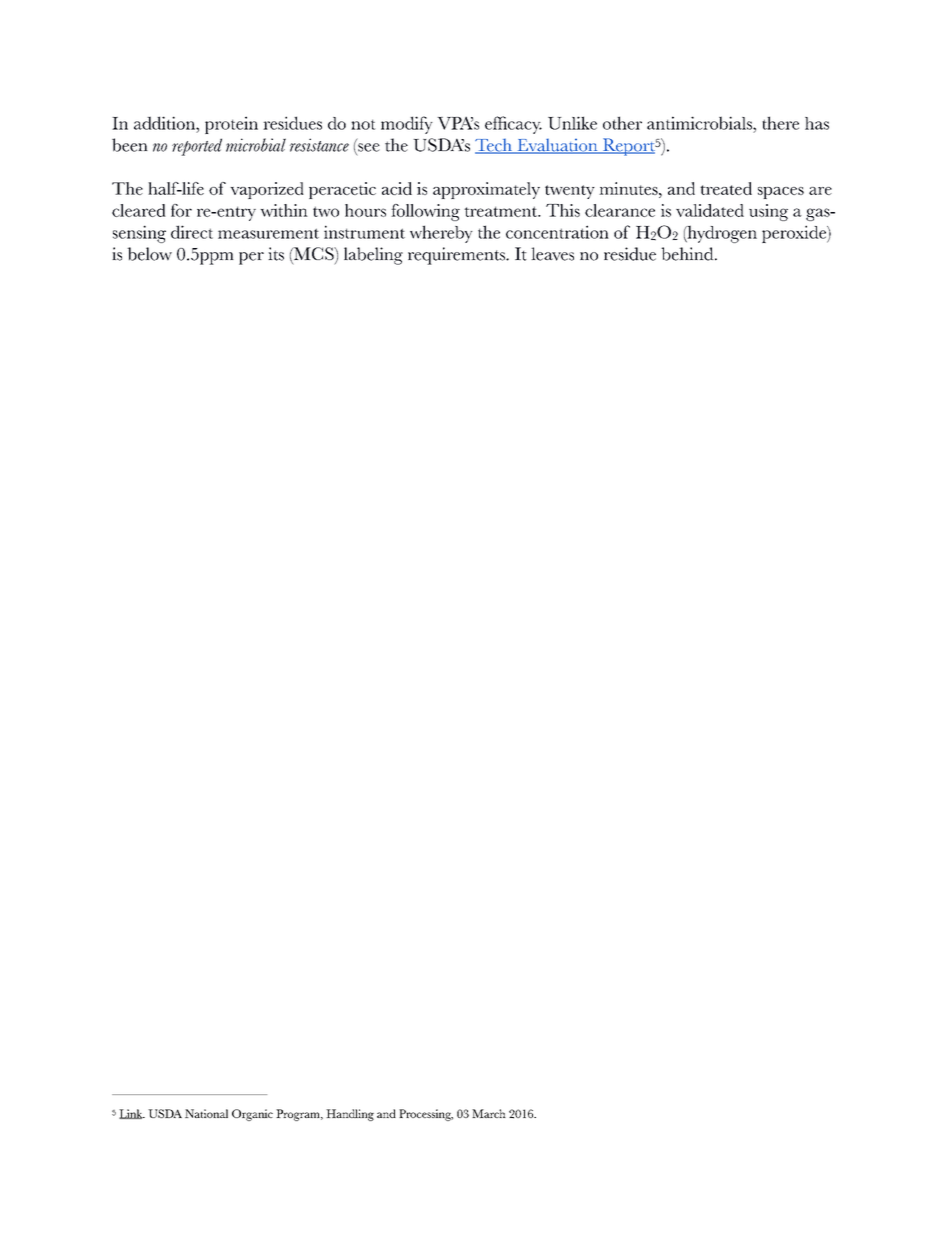 This image has width=952, height=1233. Describe the element at coordinates (206, 1113) in the image. I see `National` at that location.
